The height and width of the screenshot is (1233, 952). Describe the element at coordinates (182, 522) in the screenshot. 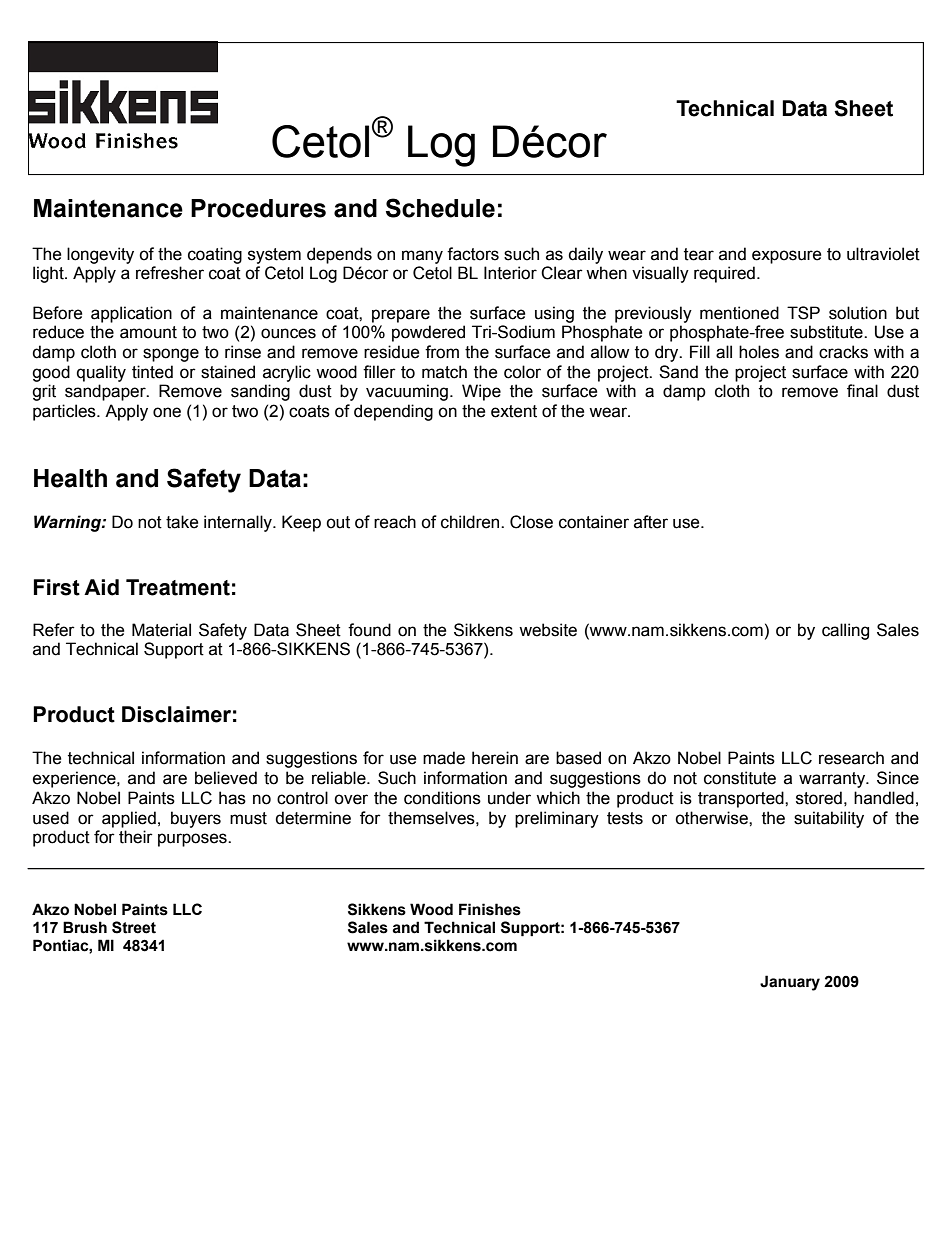

I see `take` at that location.
